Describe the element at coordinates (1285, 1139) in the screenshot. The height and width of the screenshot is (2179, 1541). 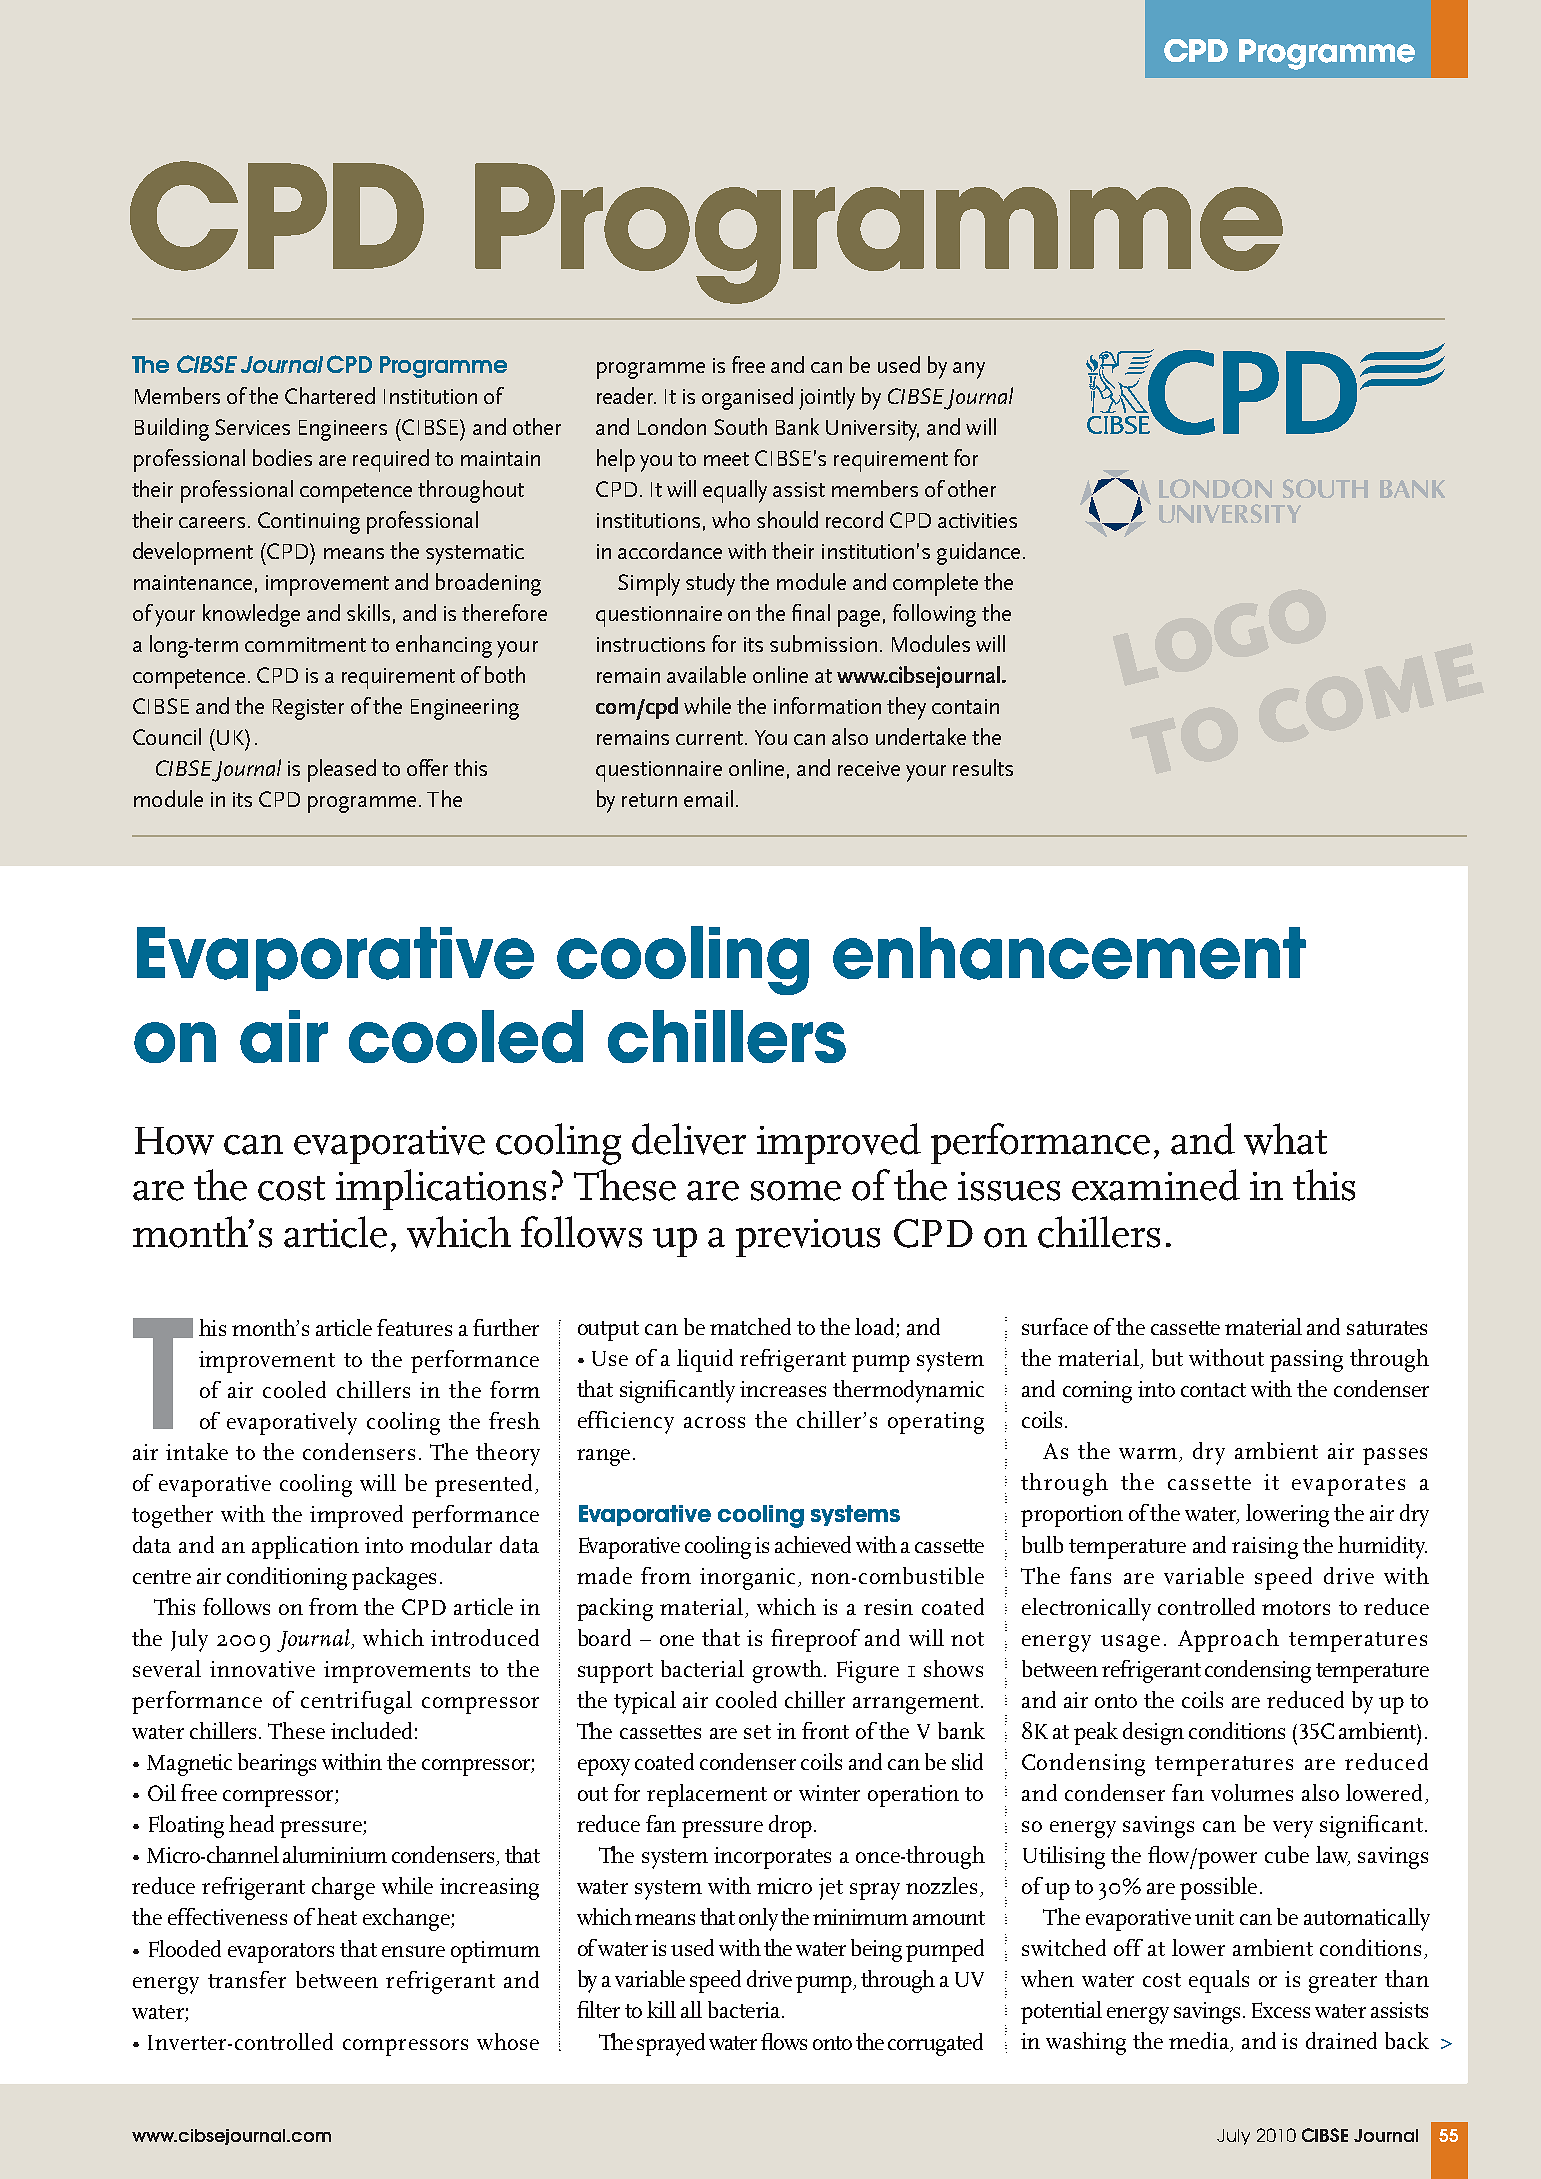
I see `what` at that location.
